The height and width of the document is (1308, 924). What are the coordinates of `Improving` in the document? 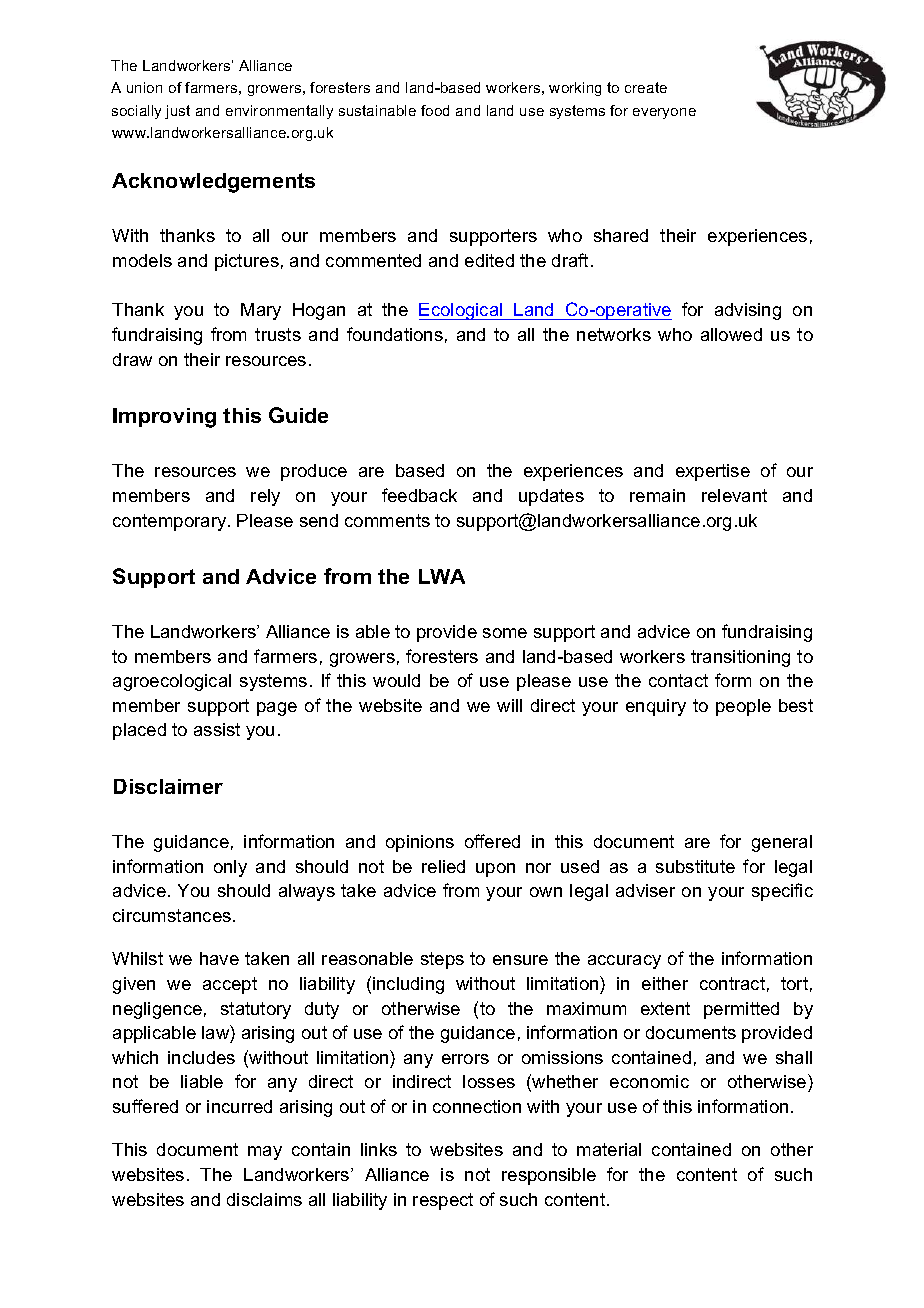 It's located at (164, 418).
